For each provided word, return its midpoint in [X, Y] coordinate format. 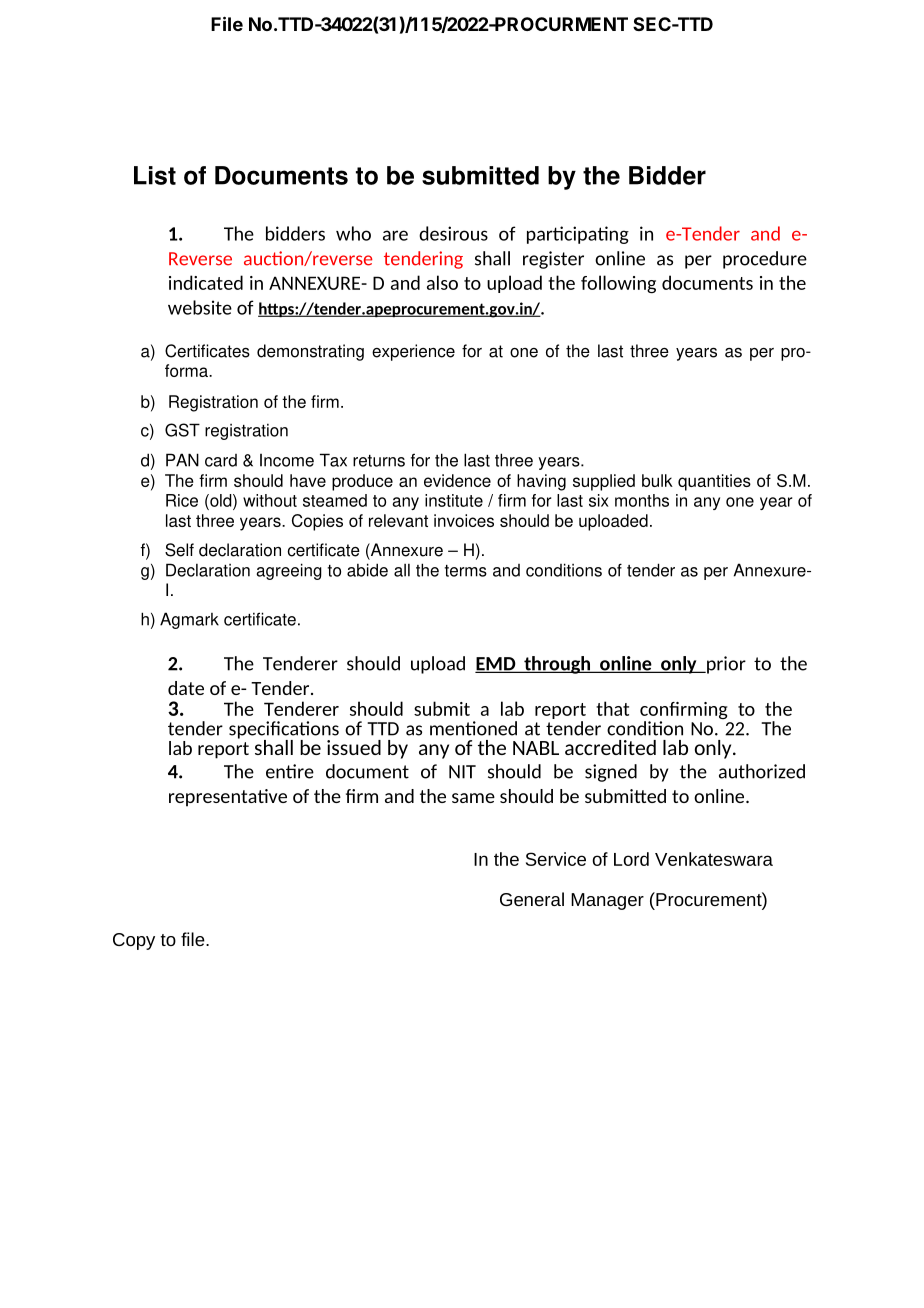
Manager [607, 901]
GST [182, 430]
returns [379, 461]
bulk [657, 480]
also [442, 282]
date [186, 688]
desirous [453, 233]
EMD [496, 665]
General [532, 899]
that [612, 708]
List [155, 175]
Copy [134, 941]
